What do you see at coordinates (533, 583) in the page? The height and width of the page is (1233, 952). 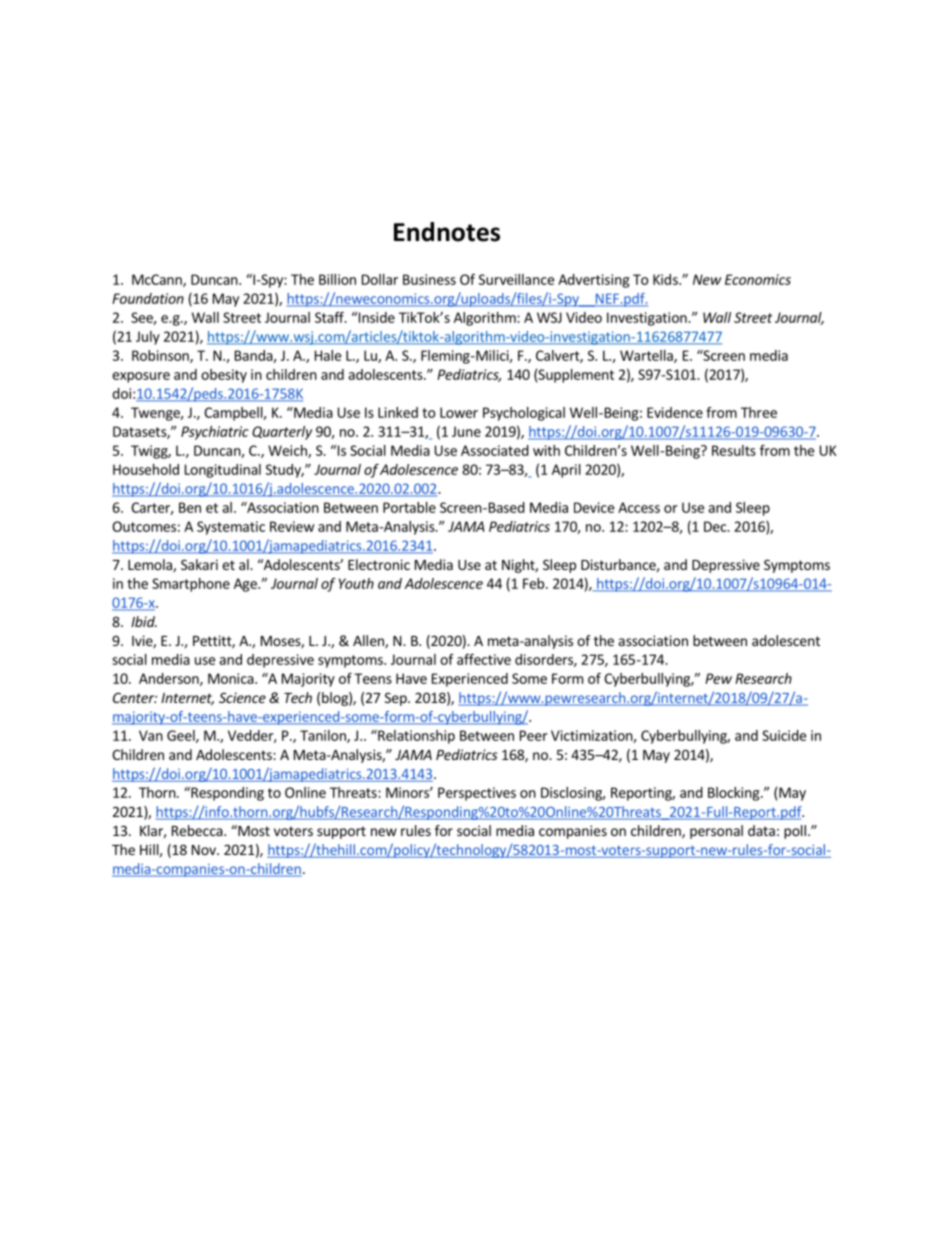 I see `Feb` at bounding box center [533, 583].
